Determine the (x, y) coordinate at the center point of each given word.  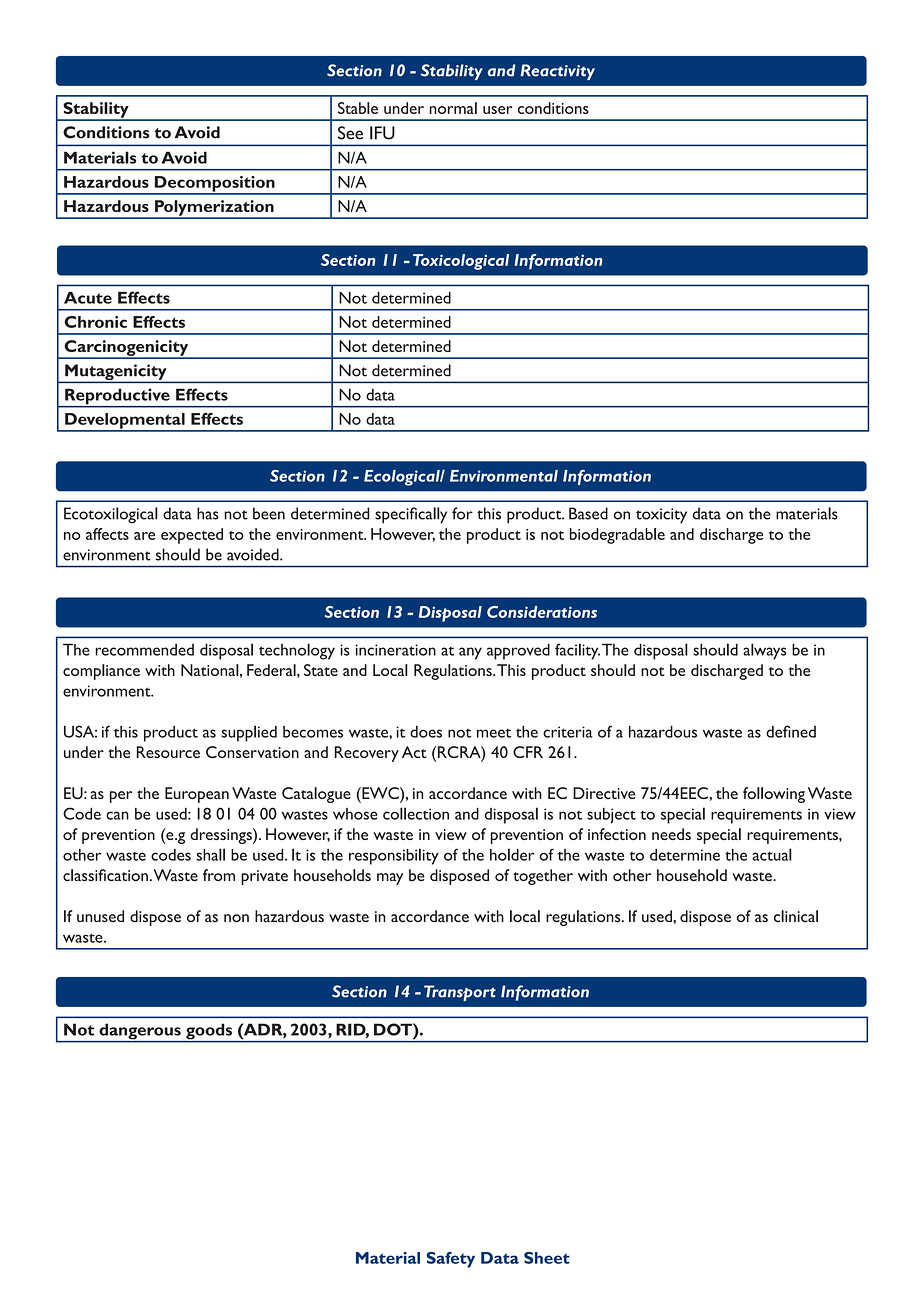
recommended (145, 650)
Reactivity (558, 72)
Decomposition (214, 185)
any (470, 653)
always (765, 651)
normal (453, 108)
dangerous (140, 1032)
